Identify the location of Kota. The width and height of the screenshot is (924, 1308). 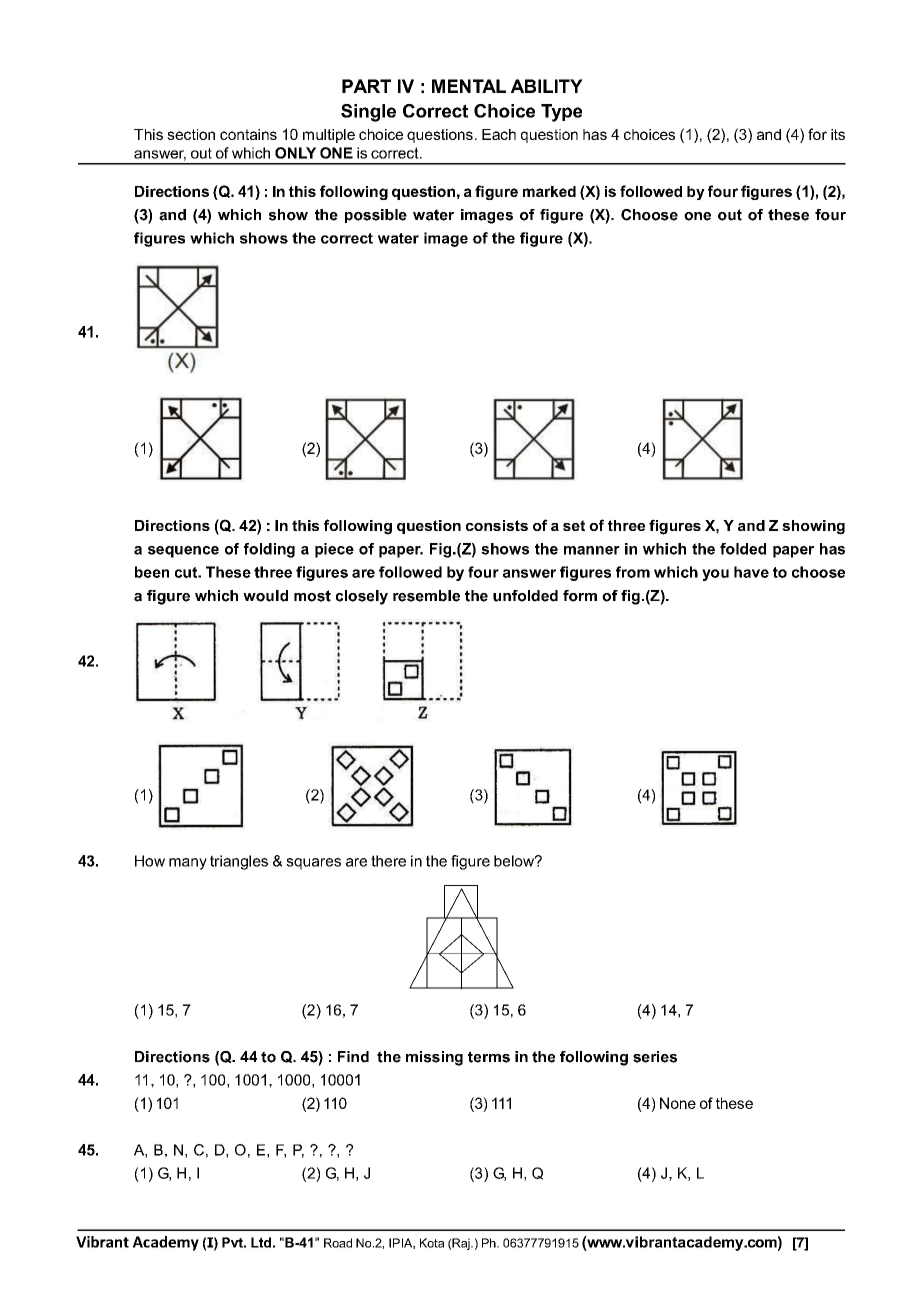
(432, 1243).
